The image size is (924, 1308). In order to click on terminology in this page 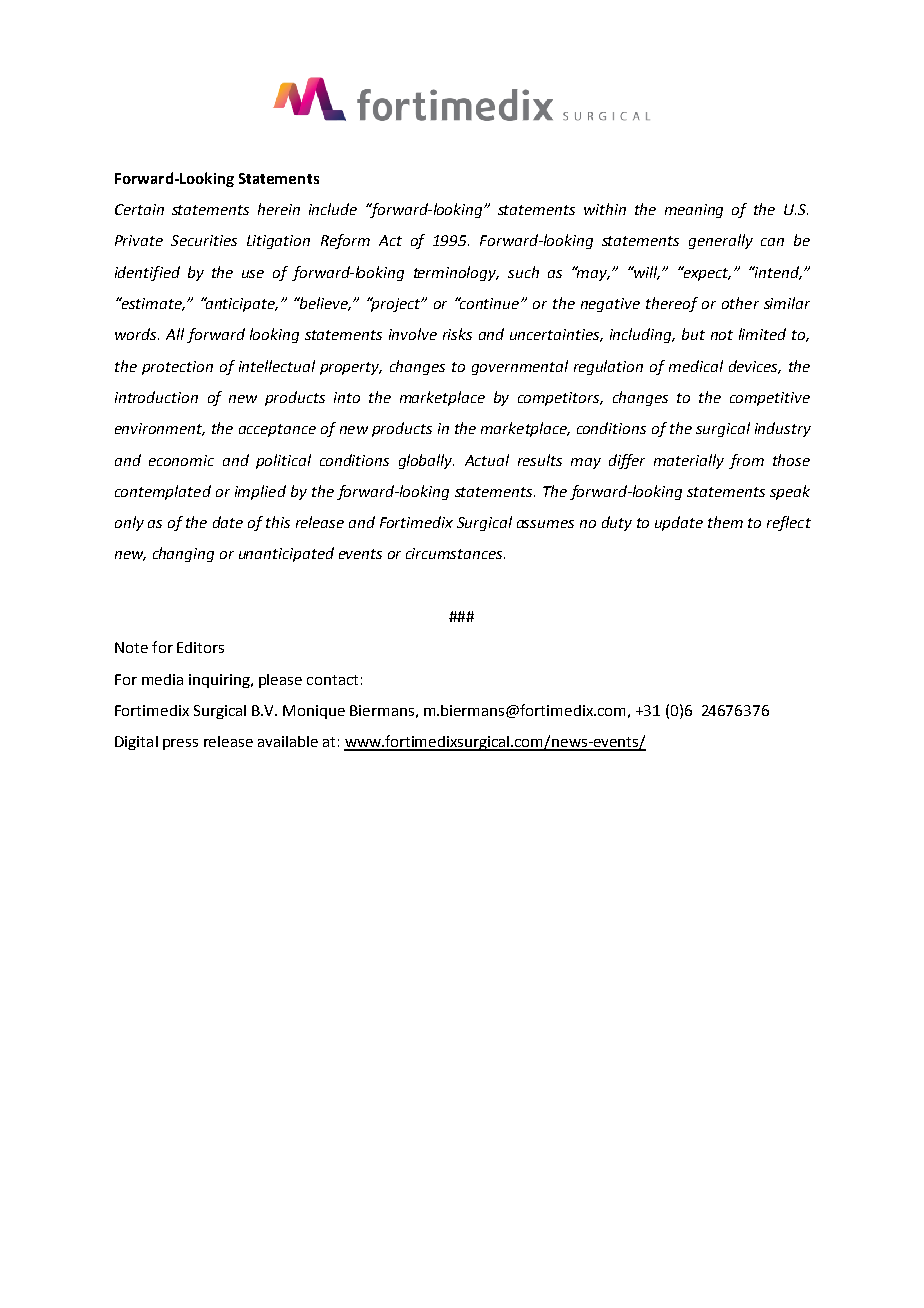, I will do `click(456, 273)`.
